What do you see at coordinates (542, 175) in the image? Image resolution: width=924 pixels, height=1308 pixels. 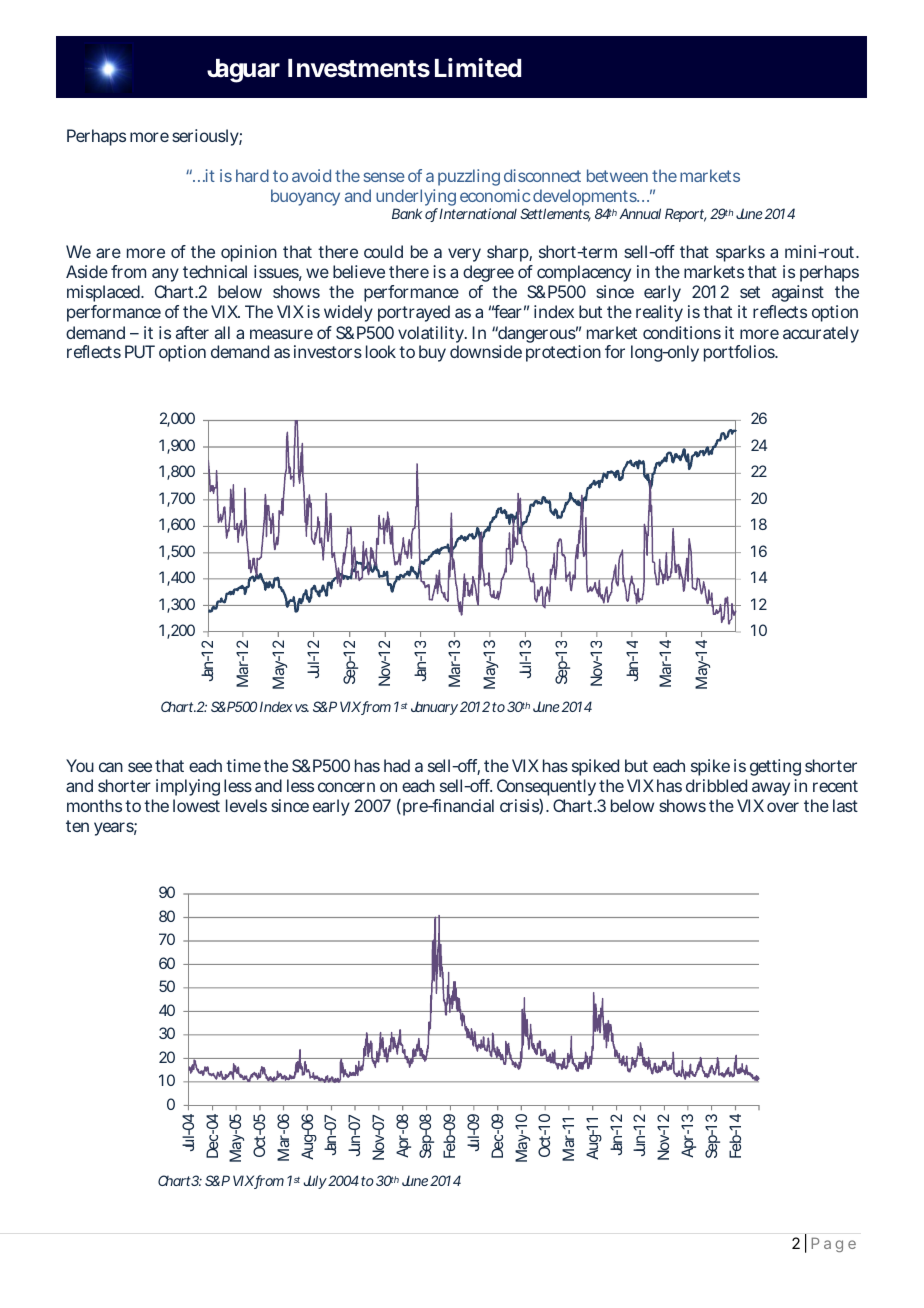 I see `disconnect` at bounding box center [542, 175].
